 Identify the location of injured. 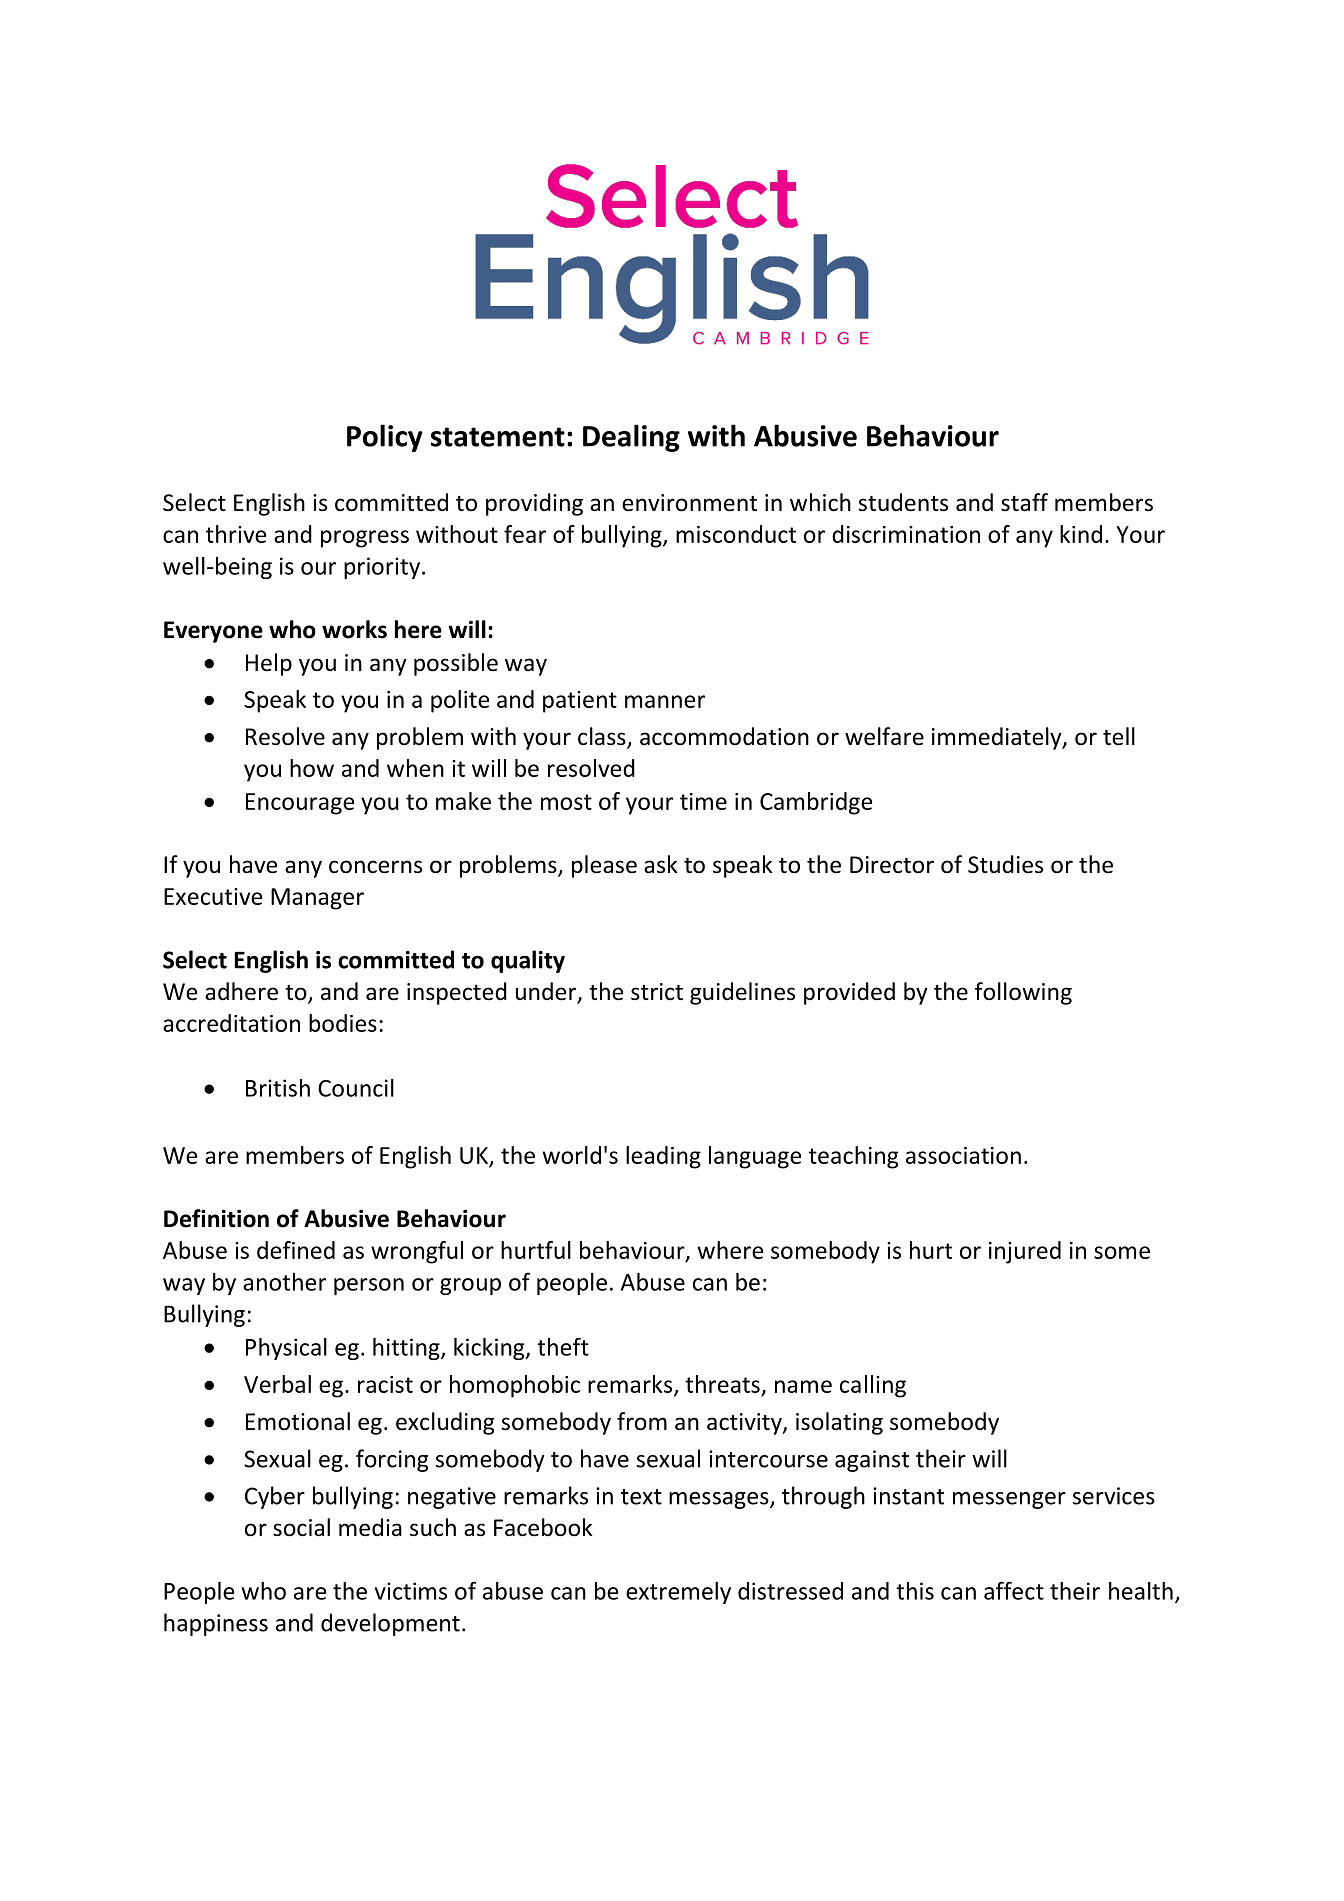
(1025, 1252).
